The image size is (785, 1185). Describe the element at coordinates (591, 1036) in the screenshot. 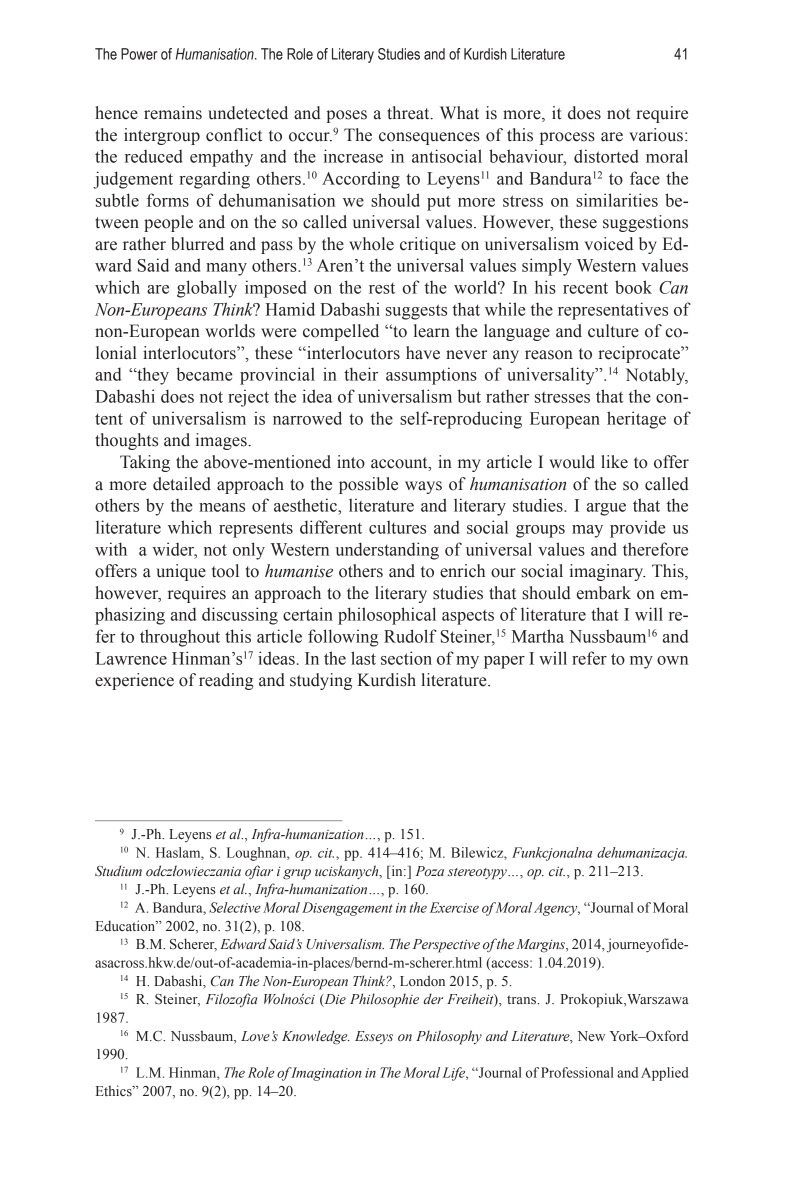

I see `New` at that location.
